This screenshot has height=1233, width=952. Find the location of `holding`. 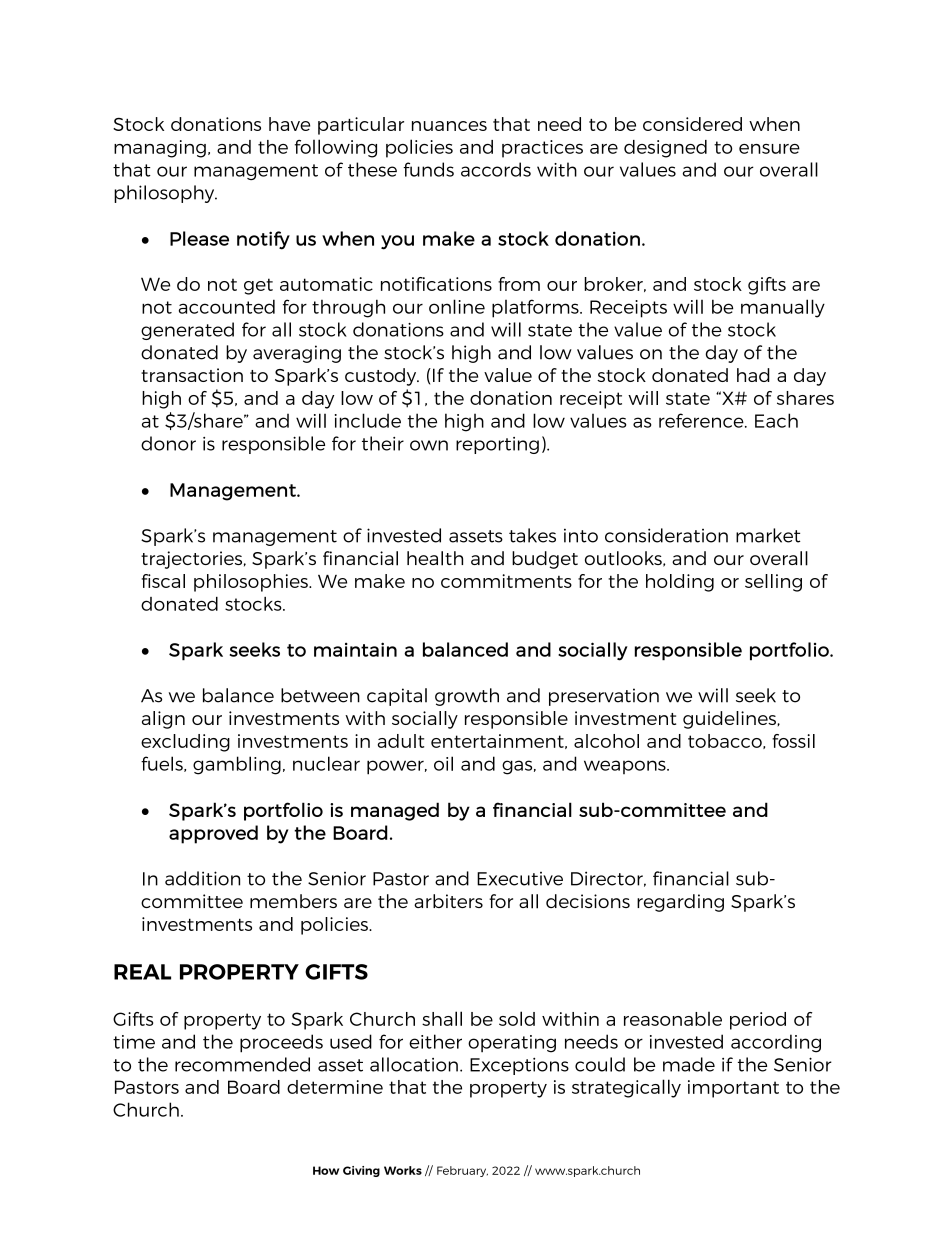

holding is located at coordinates (680, 583).
